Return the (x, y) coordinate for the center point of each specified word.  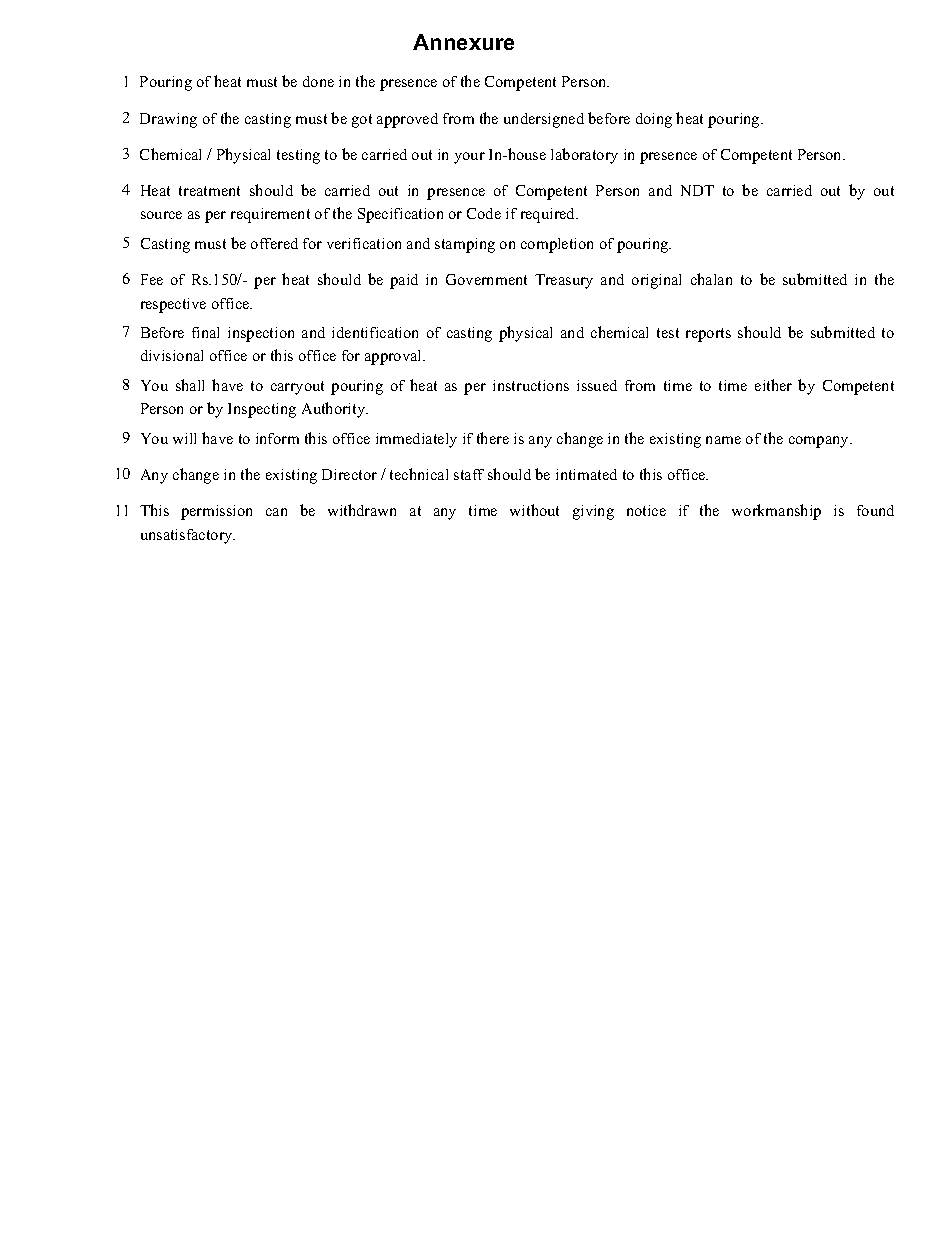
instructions (531, 385)
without (534, 510)
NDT (697, 190)
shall (190, 385)
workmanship (776, 512)
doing (654, 120)
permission (216, 512)
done (318, 81)
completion (557, 245)
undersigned (544, 120)
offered (274, 243)
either (773, 385)
